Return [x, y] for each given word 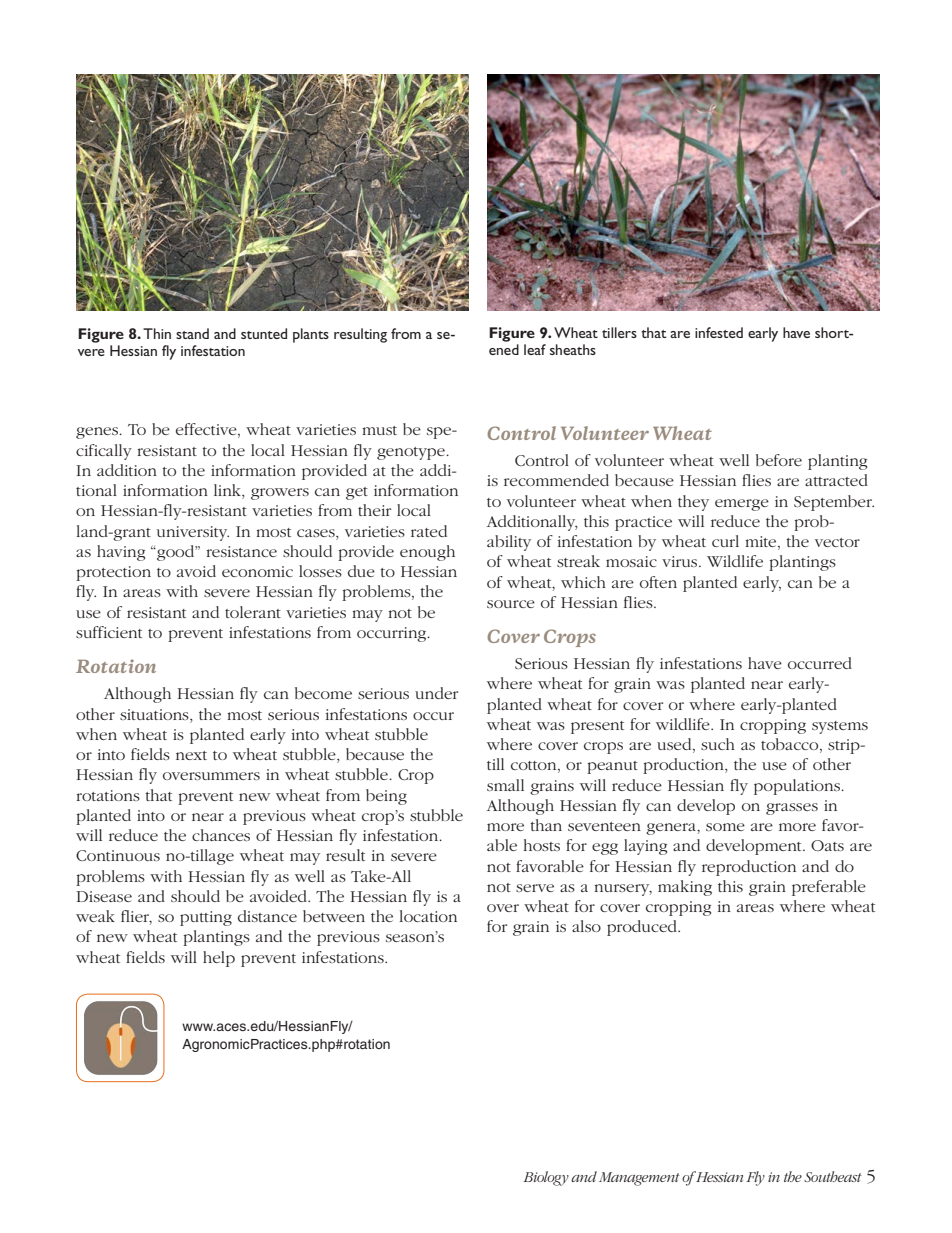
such [718, 744]
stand [192, 333]
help [219, 959]
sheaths [573, 349]
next [191, 755]
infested [719, 332]
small [505, 785]
